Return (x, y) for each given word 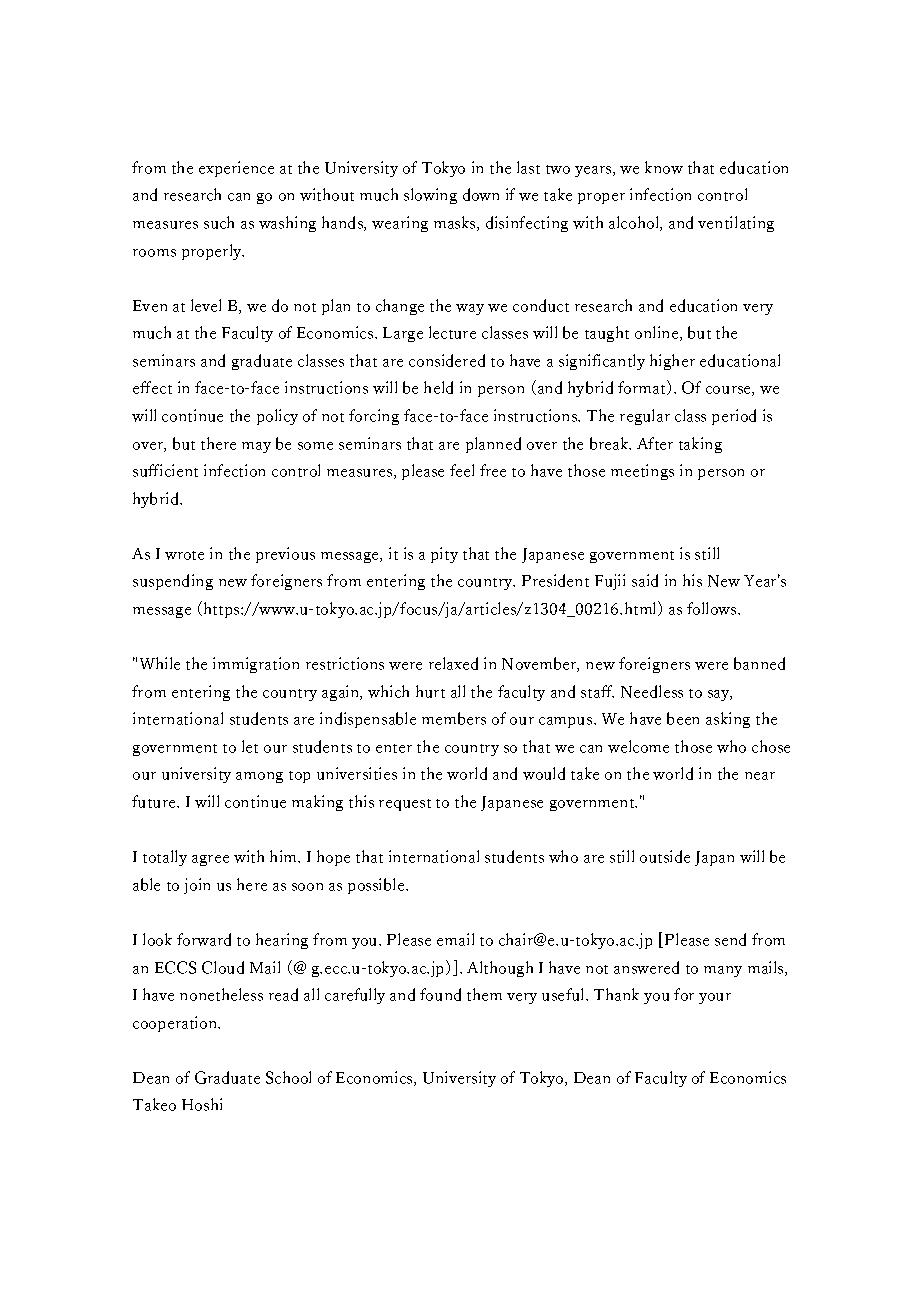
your (715, 998)
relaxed (453, 663)
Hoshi (202, 1104)
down (481, 194)
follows (713, 608)
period (734, 417)
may (256, 447)
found (440, 994)
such (219, 222)
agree (210, 860)
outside (665, 856)
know (664, 167)
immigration (256, 665)
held (438, 387)
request (405, 805)
